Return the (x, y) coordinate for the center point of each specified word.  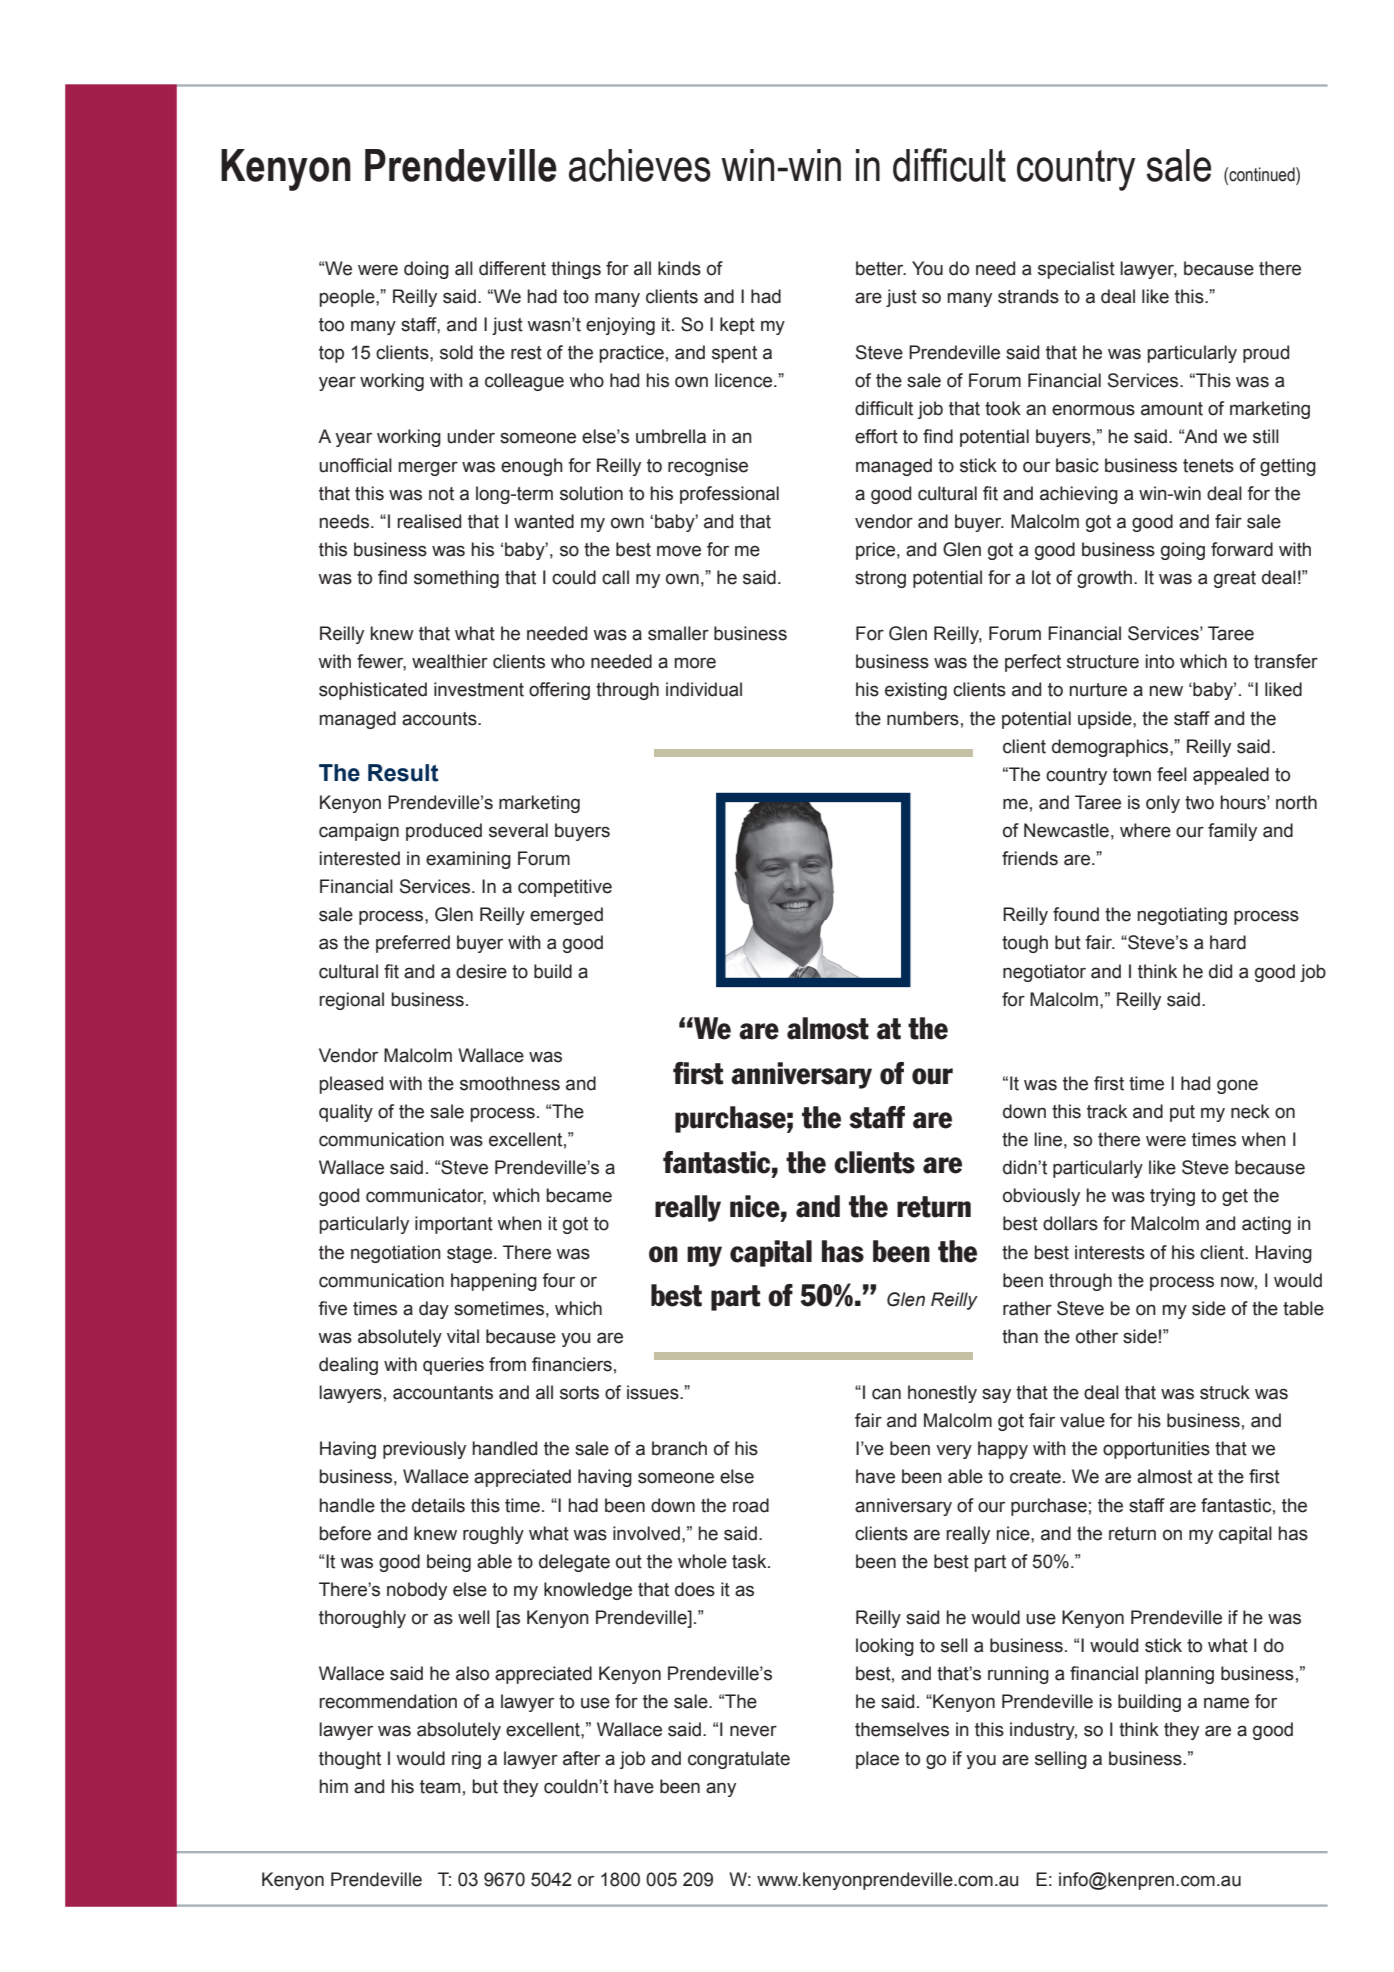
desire (481, 971)
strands (1028, 296)
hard (1228, 942)
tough (1025, 944)
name (1226, 1703)
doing (426, 270)
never (753, 1731)
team (440, 1787)
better (881, 268)
